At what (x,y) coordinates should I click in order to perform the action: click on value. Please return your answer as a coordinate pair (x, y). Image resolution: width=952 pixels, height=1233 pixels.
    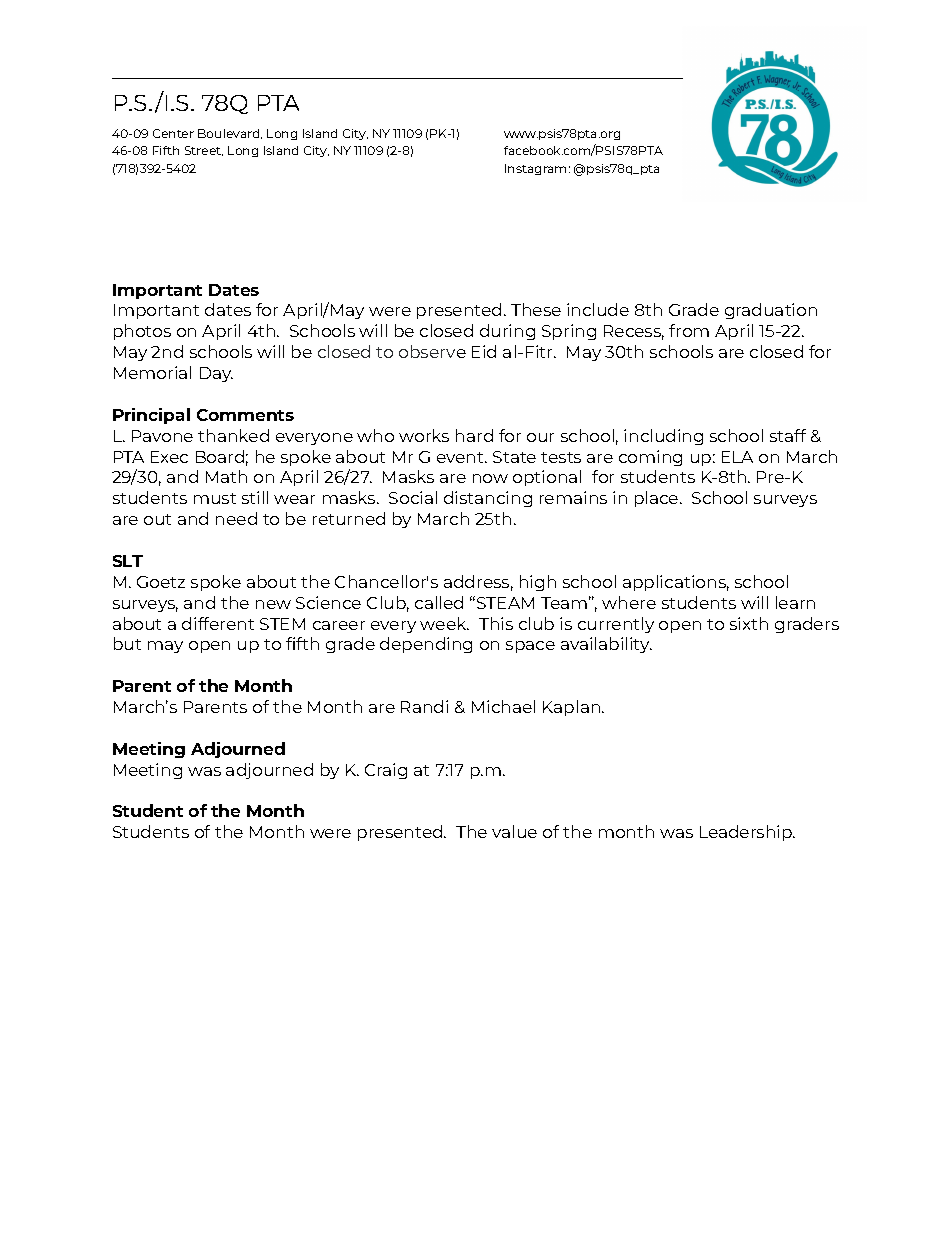
    Looking at the image, I should click on (514, 831).
